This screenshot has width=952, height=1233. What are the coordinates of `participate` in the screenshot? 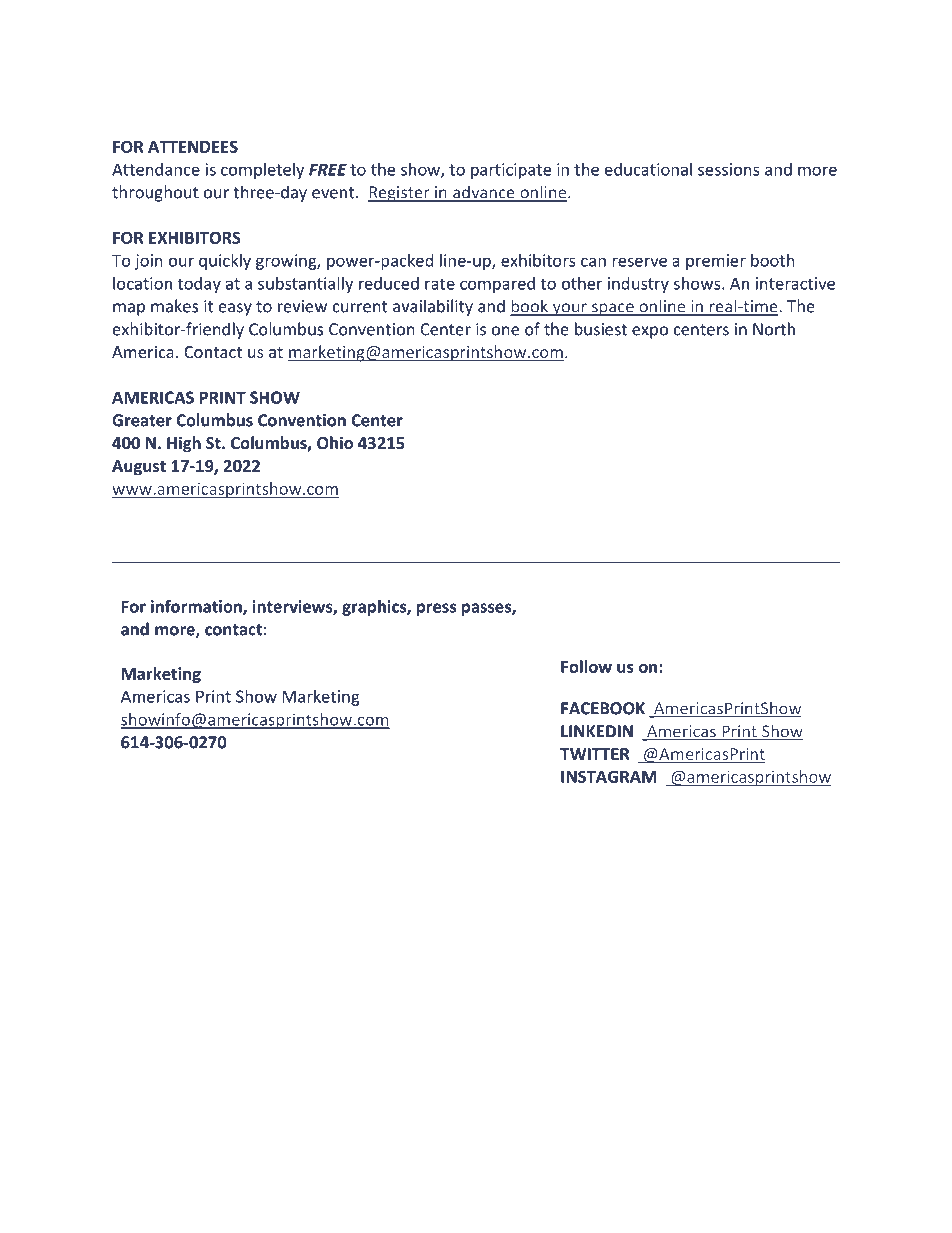 It's located at (511, 171).
